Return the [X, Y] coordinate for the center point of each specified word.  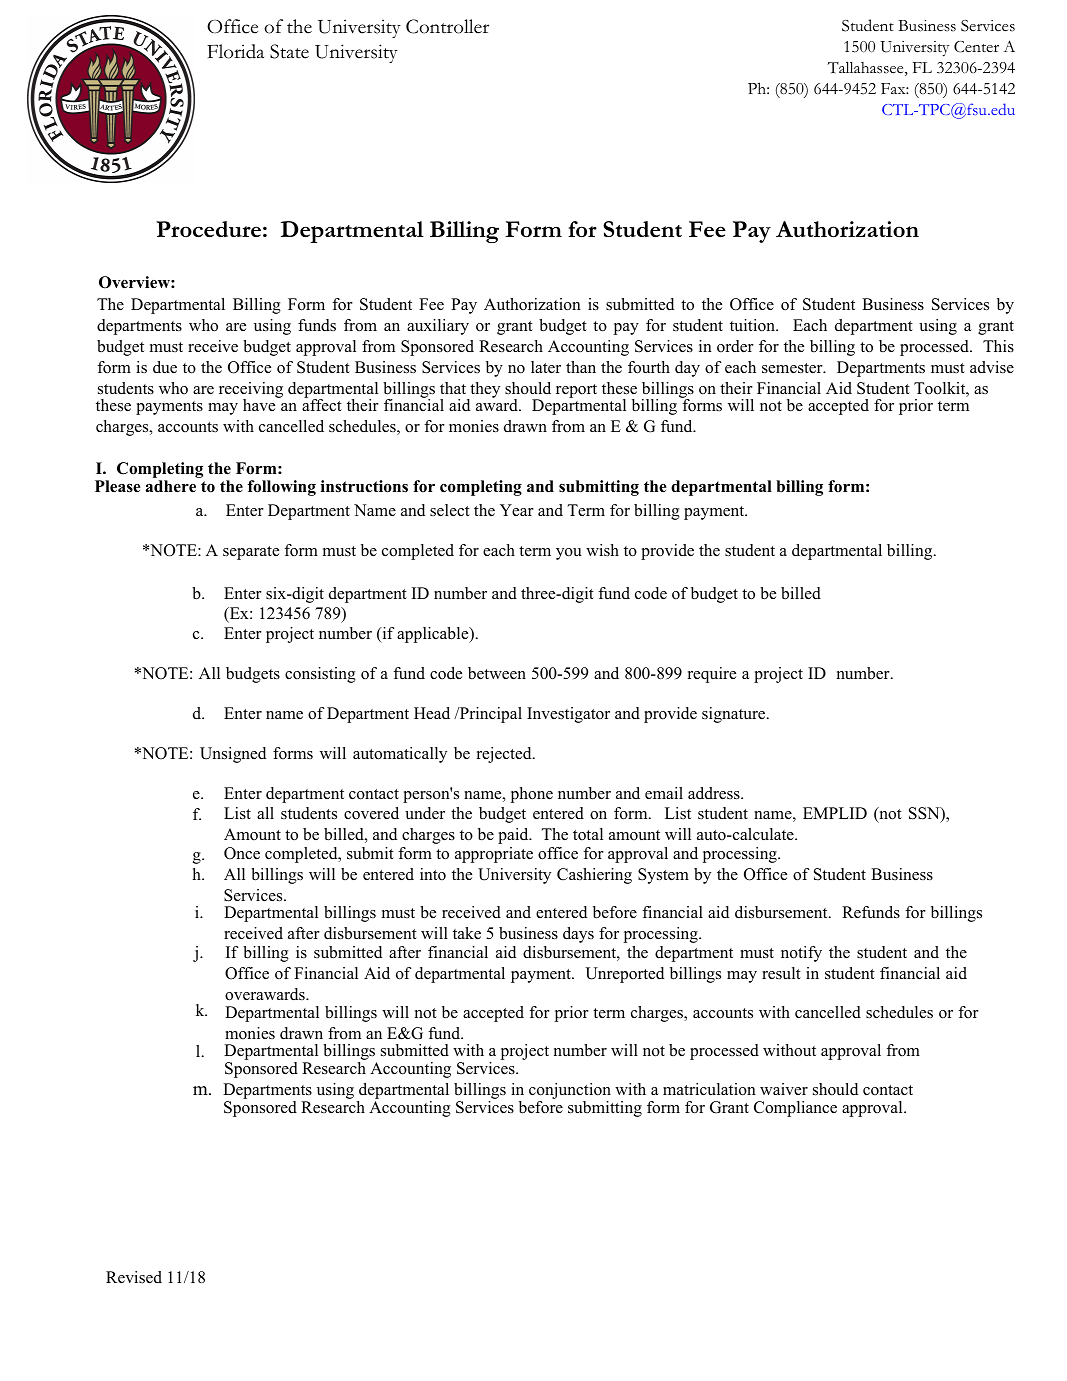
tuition [753, 325]
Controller [447, 26]
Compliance [795, 1109]
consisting [320, 675]
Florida [235, 51]
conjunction [570, 1091]
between [497, 673]
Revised [134, 1277]
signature [735, 715]
